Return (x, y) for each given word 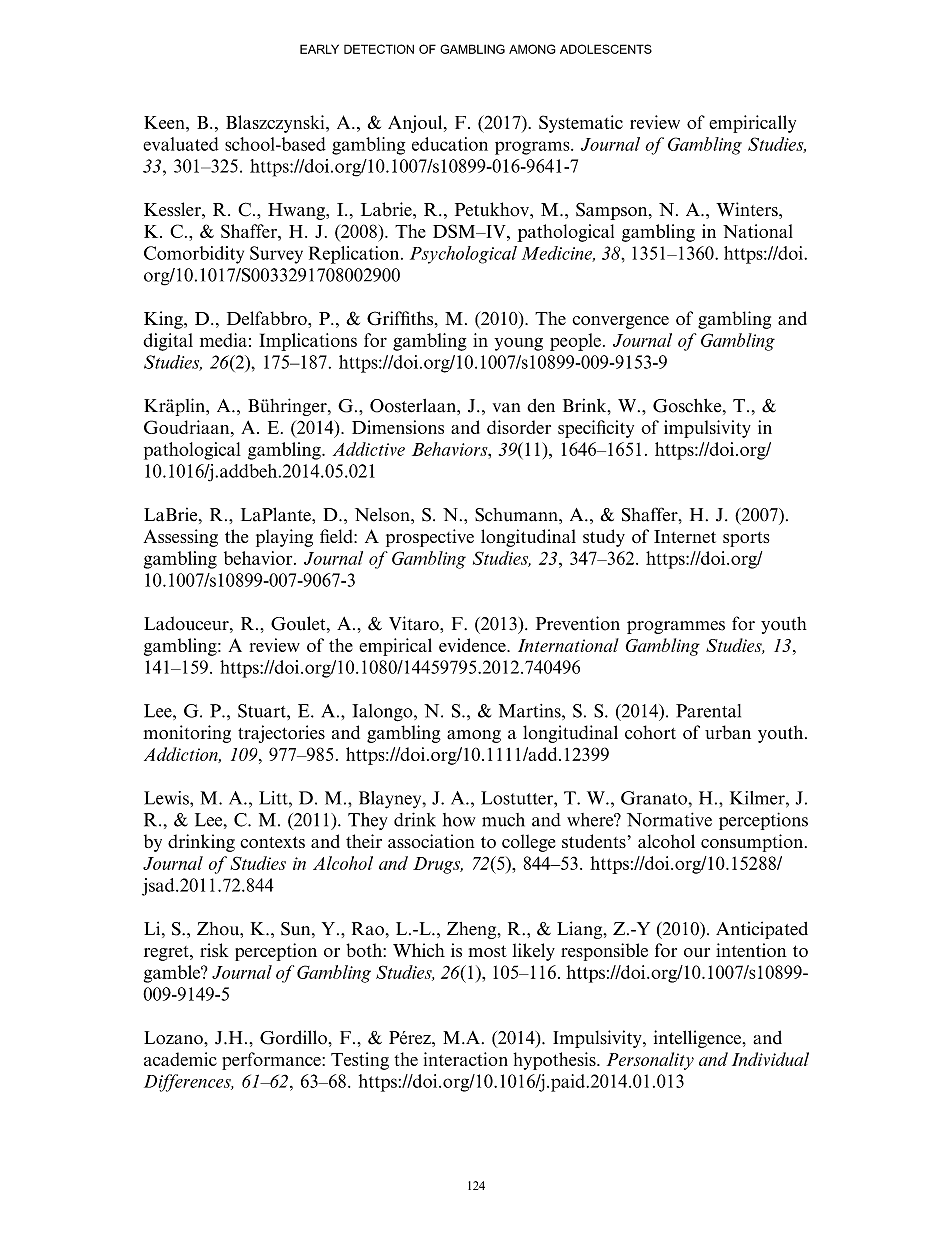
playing (284, 538)
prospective (430, 538)
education (450, 144)
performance (272, 1061)
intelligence (698, 1039)
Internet (685, 536)
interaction (466, 1059)
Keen (165, 122)
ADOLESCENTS (606, 49)
